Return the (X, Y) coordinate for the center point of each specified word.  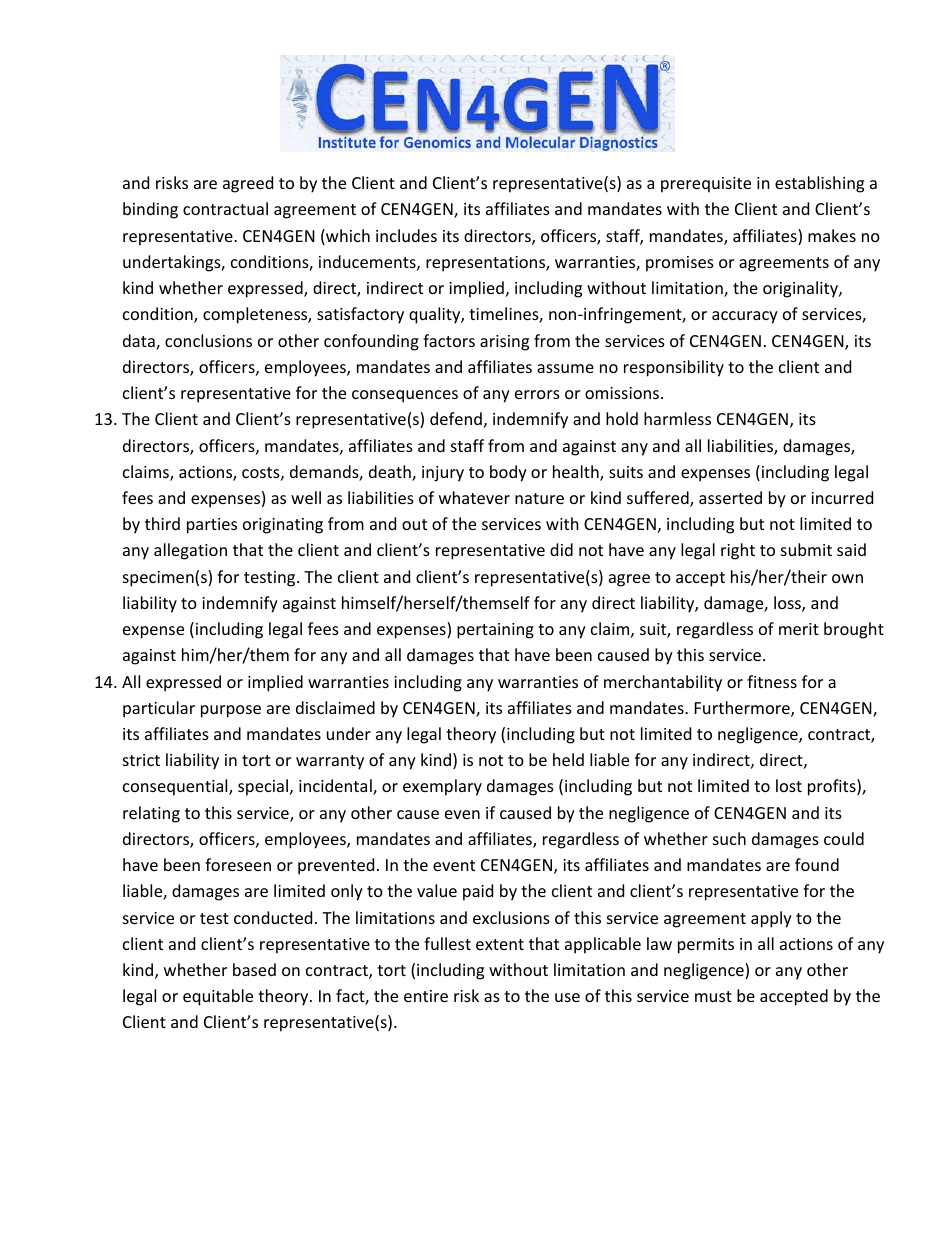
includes (406, 235)
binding (150, 210)
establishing (819, 184)
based (254, 969)
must (713, 996)
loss (788, 604)
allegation (190, 551)
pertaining (495, 631)
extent (500, 944)
